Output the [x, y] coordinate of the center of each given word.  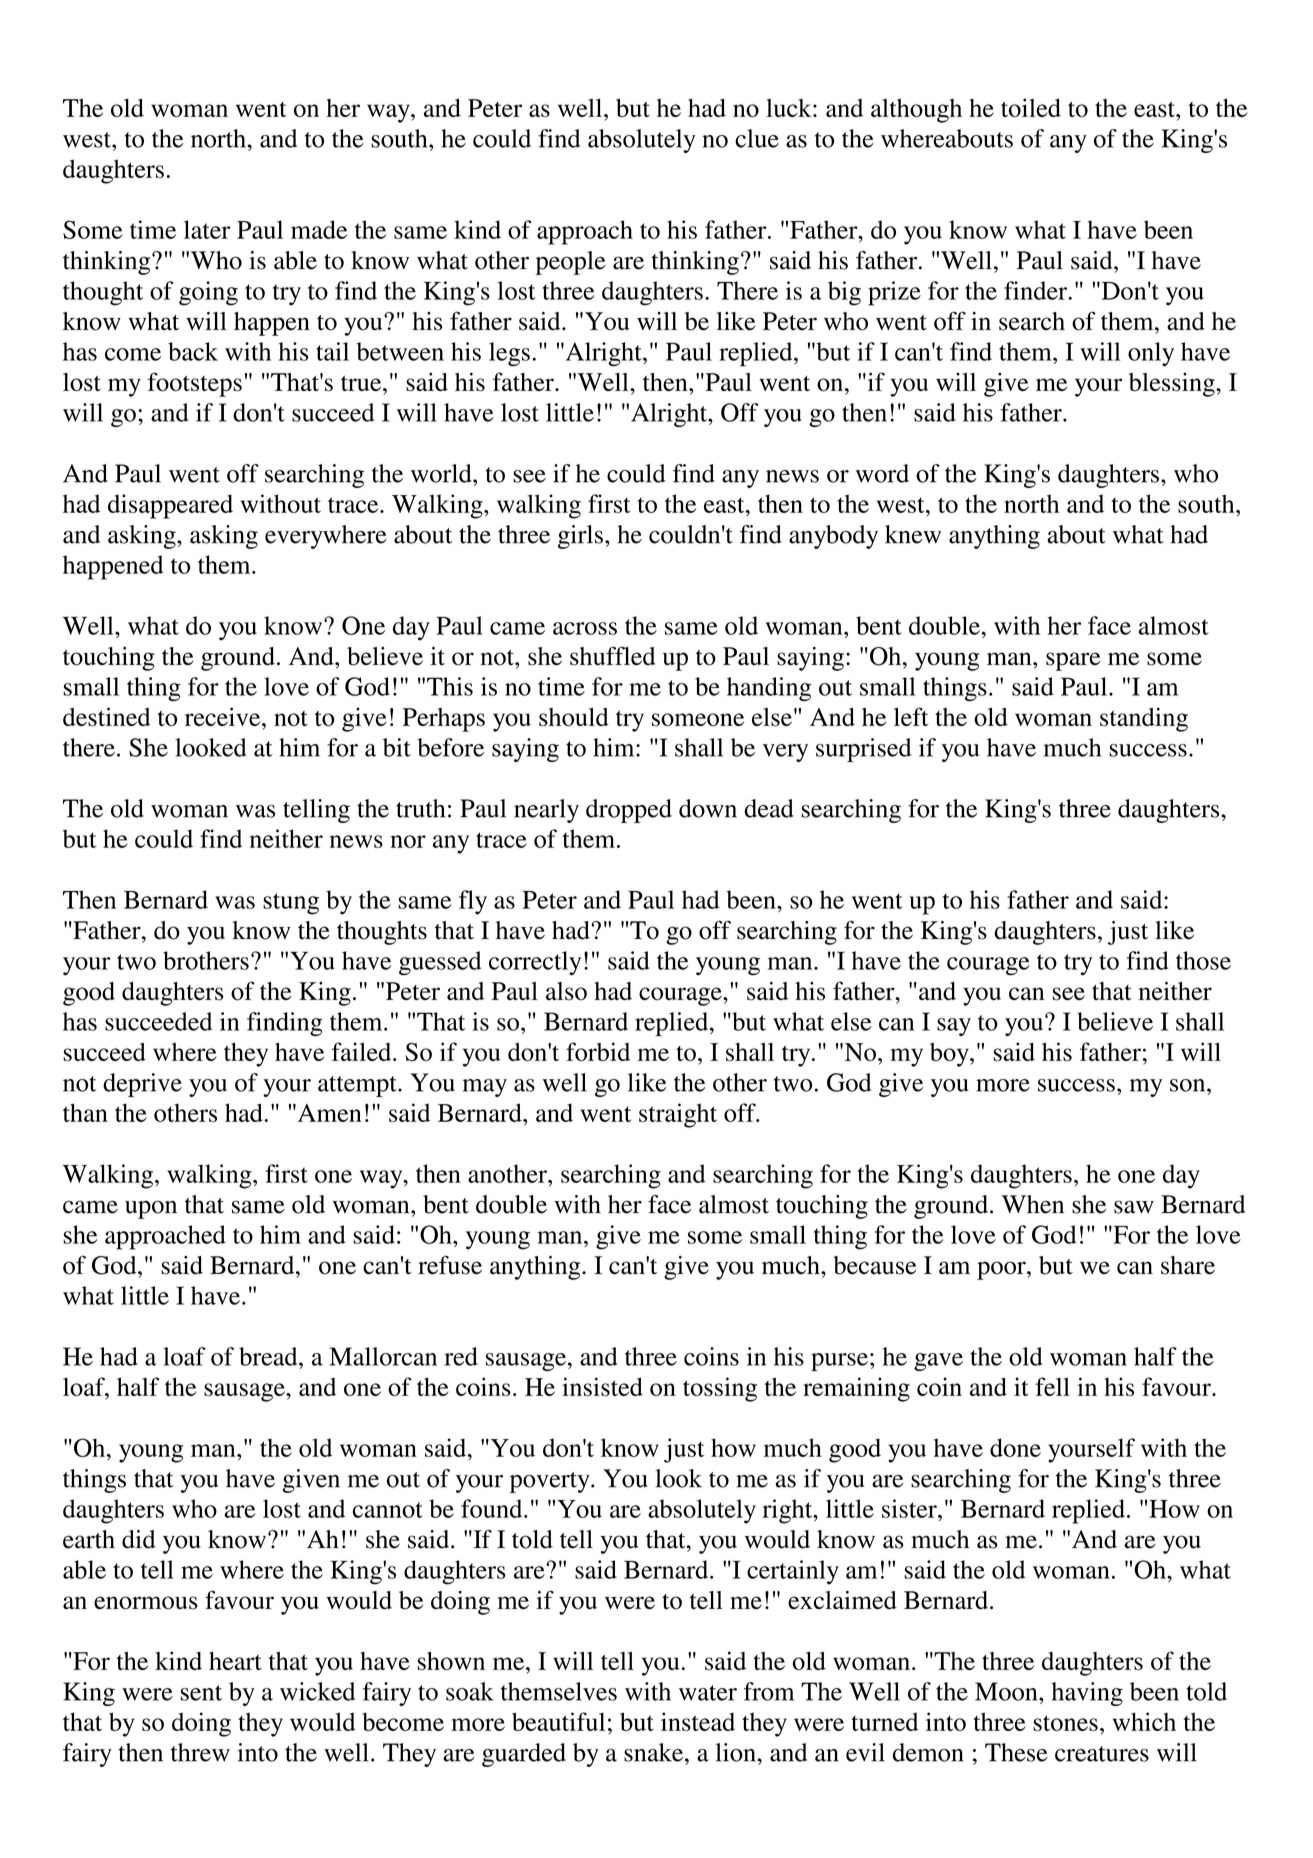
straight [678, 1115]
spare [1073, 661]
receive [224, 716]
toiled [1031, 107]
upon [151, 1209]
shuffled [612, 656]
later [207, 229]
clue [757, 138]
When [1033, 1204]
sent [201, 1693]
